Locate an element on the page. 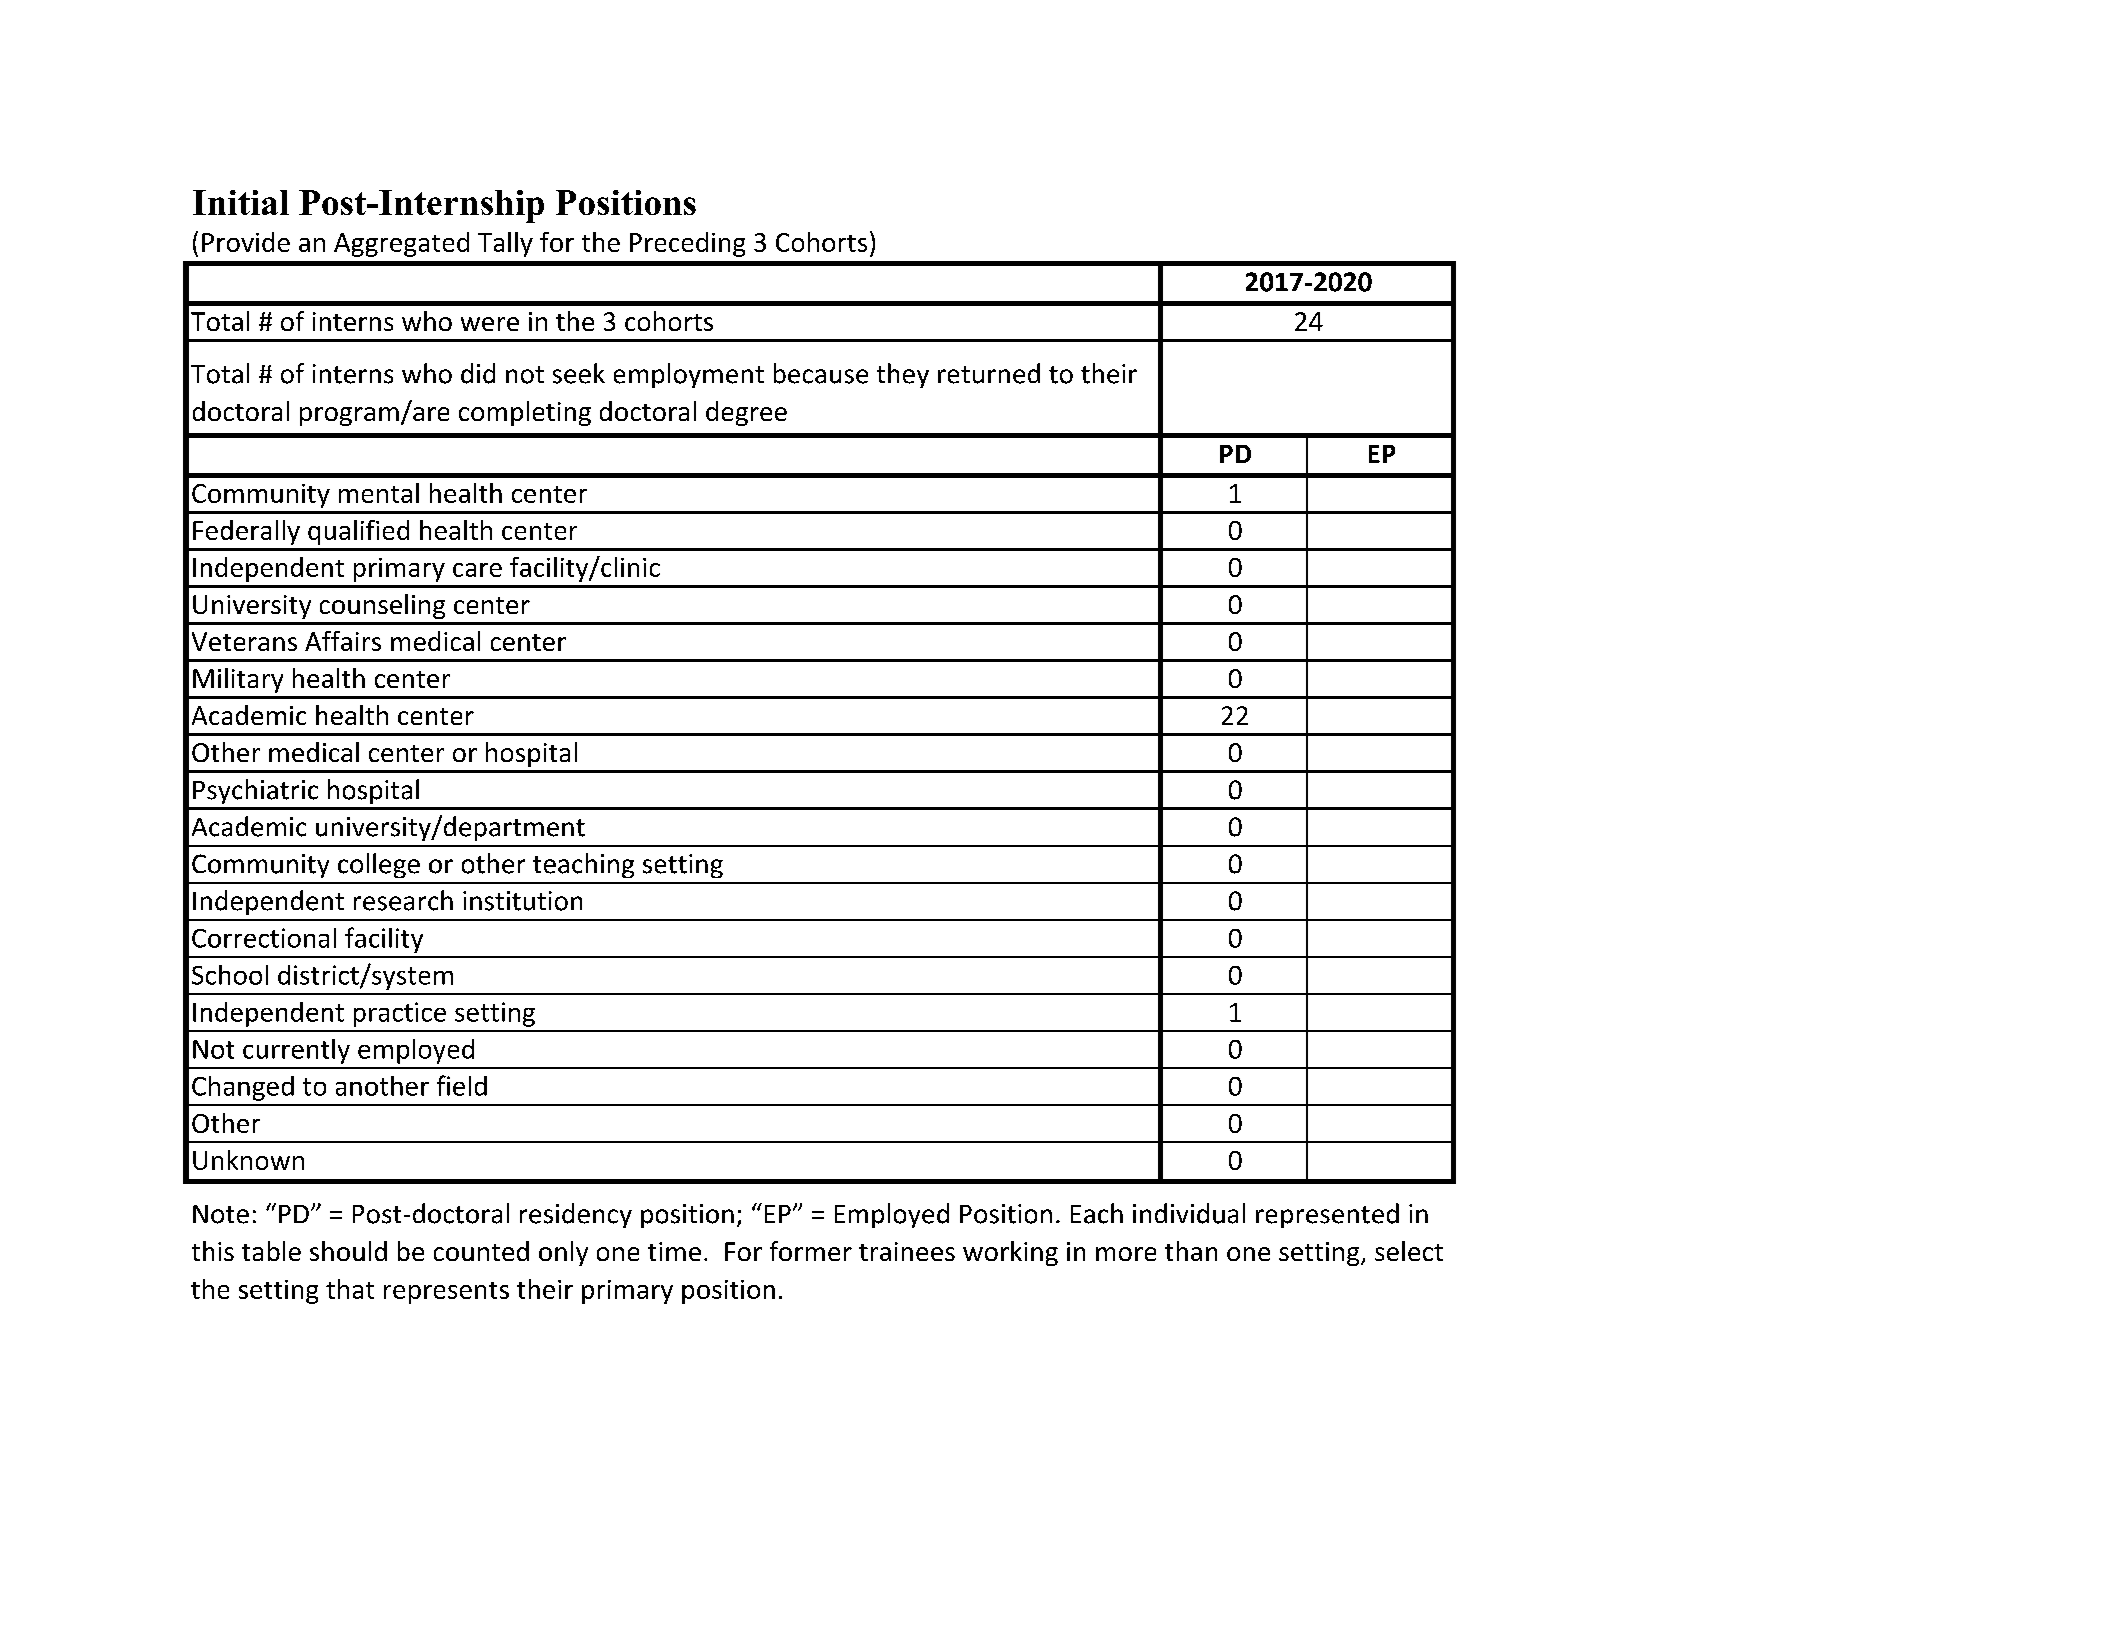 The height and width of the image is (1629, 2109). than is located at coordinates (1191, 1251).
